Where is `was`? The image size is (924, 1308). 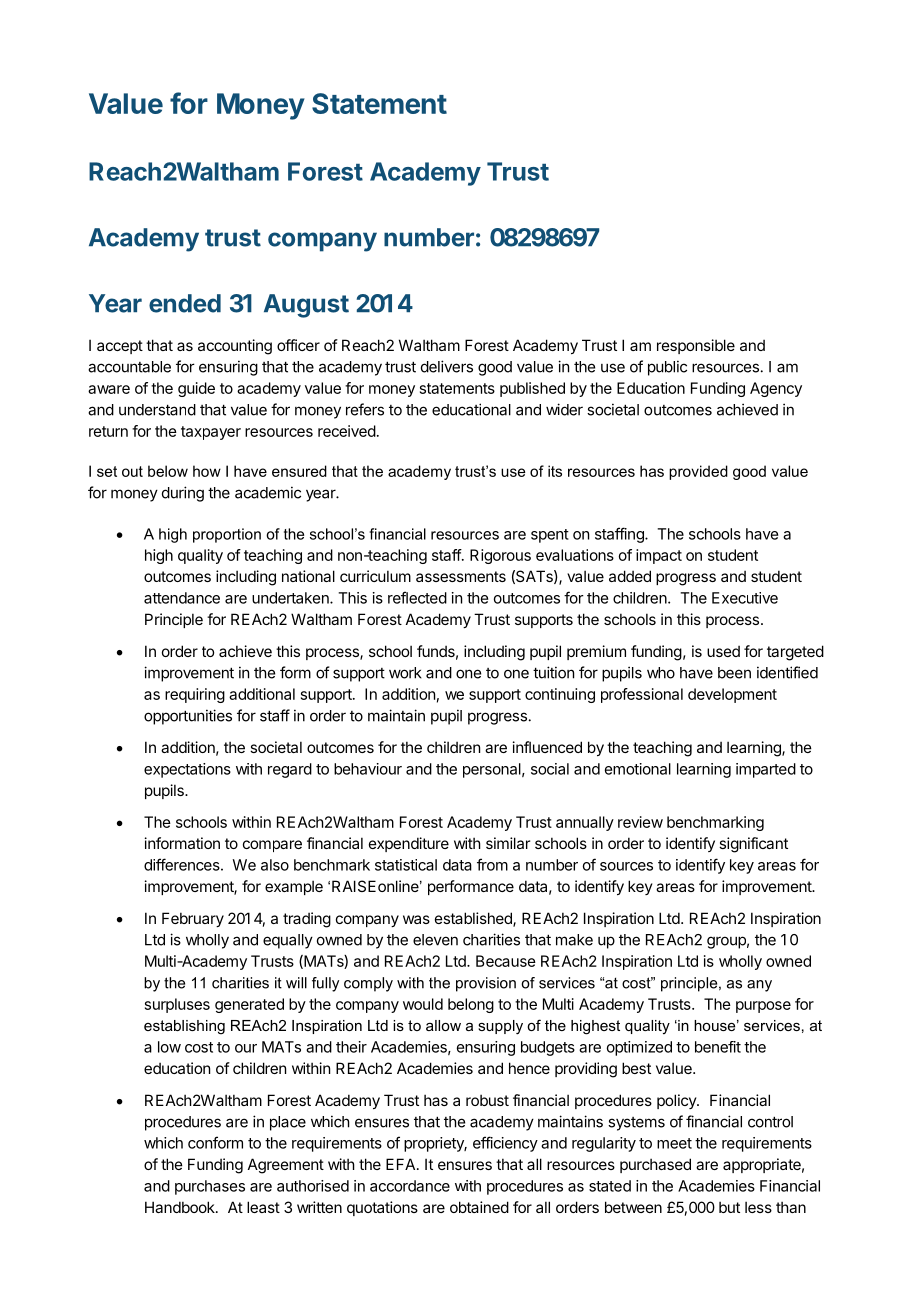
was is located at coordinates (416, 919).
